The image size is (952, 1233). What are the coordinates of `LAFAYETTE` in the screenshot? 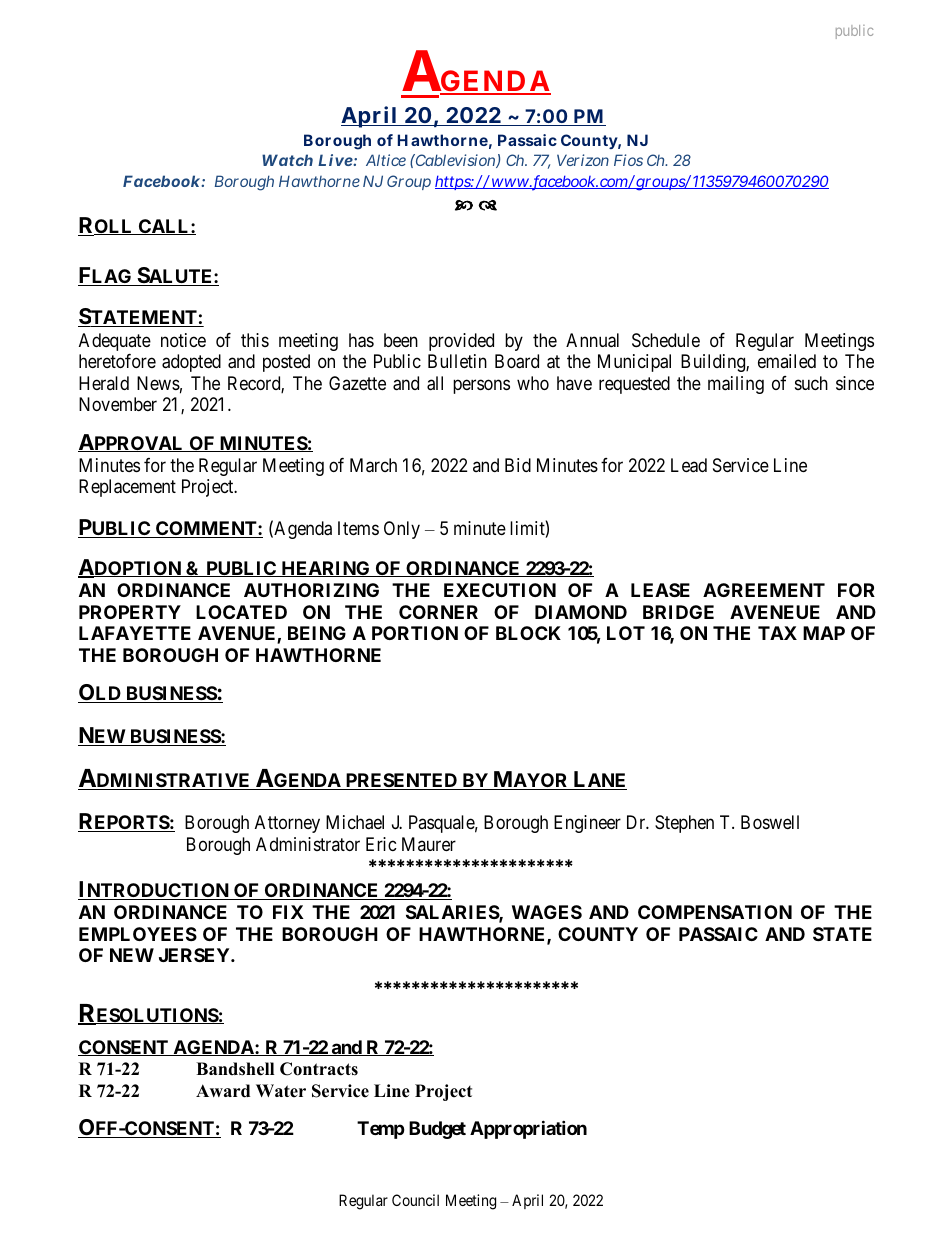 It's located at (135, 633).
